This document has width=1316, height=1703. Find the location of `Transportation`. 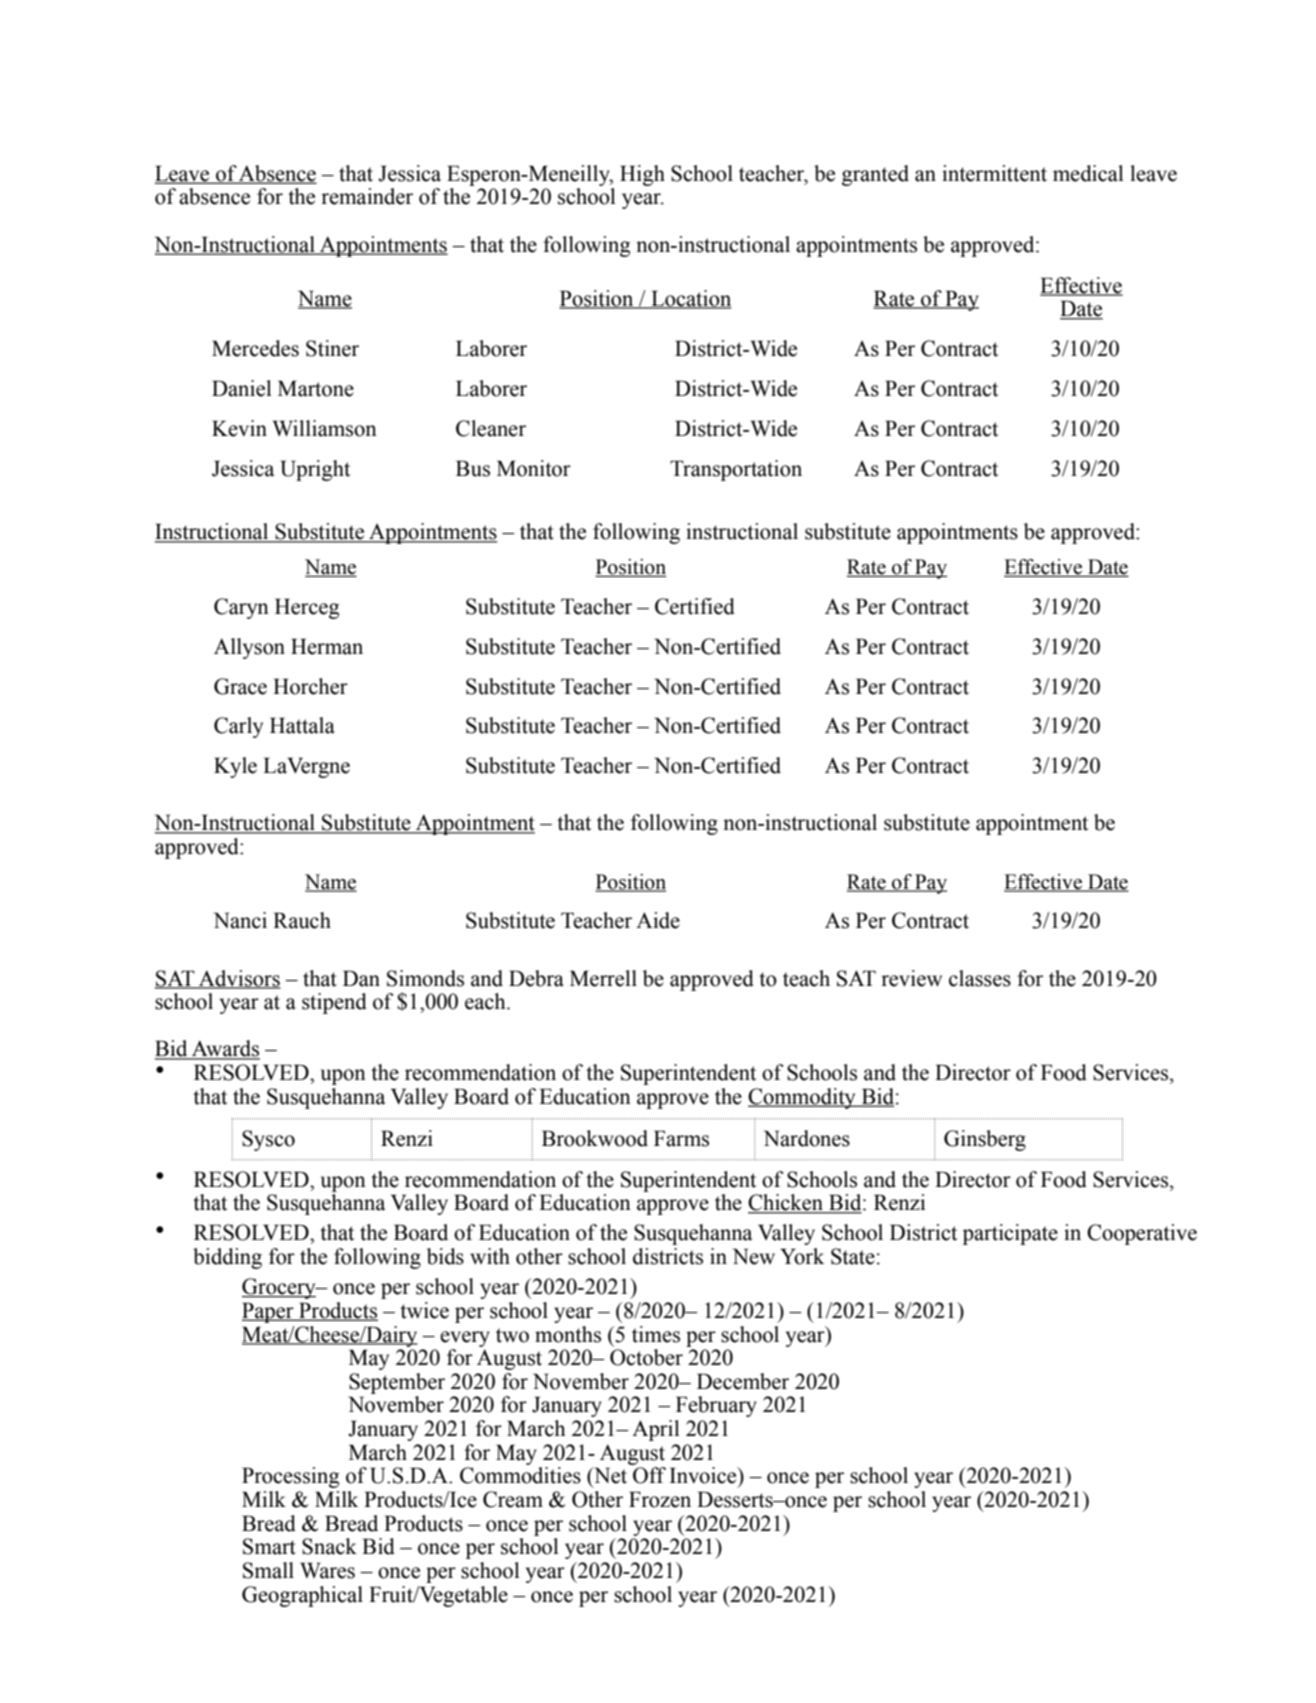

Transportation is located at coordinates (736, 470).
